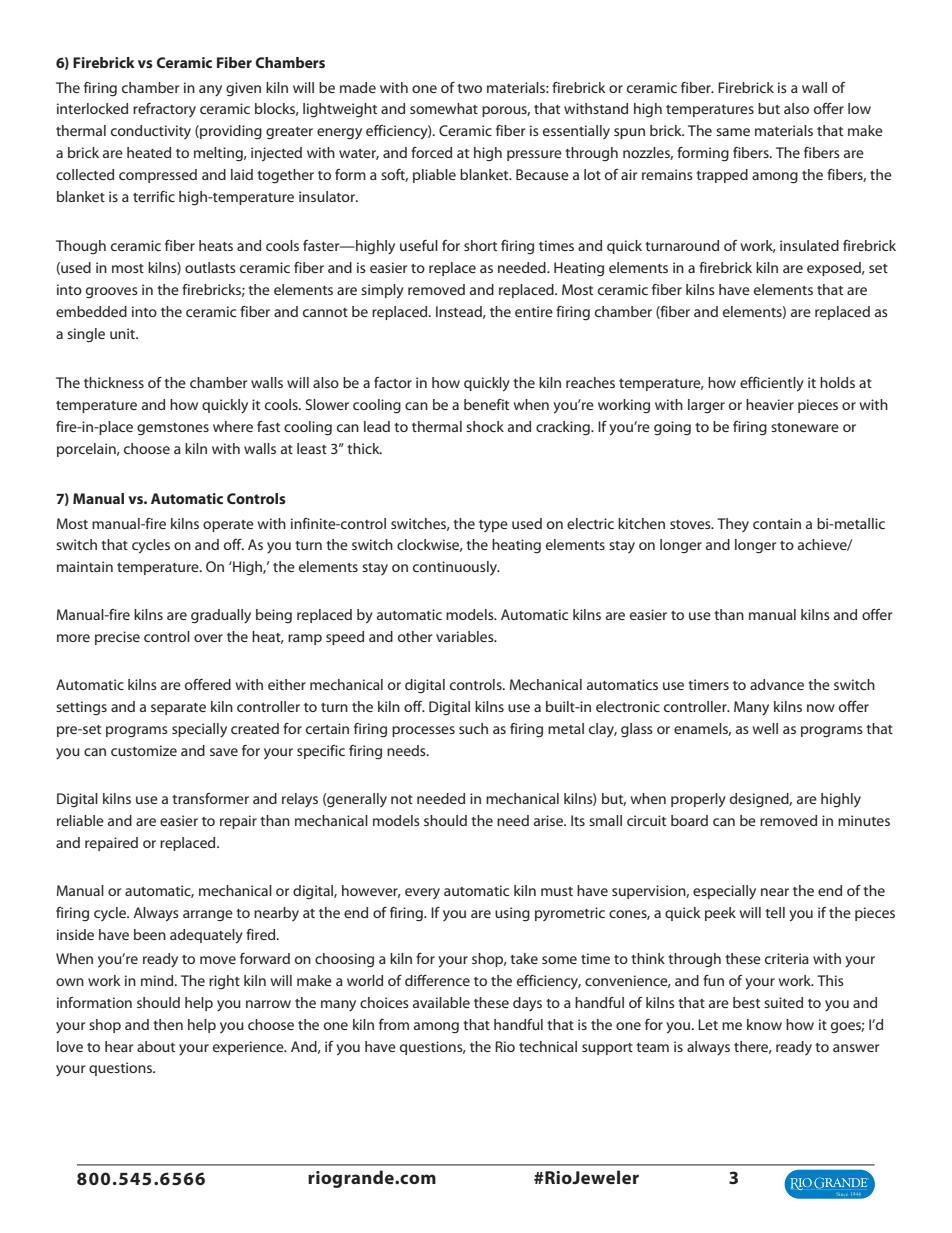  I want to click on same, so click(733, 132).
